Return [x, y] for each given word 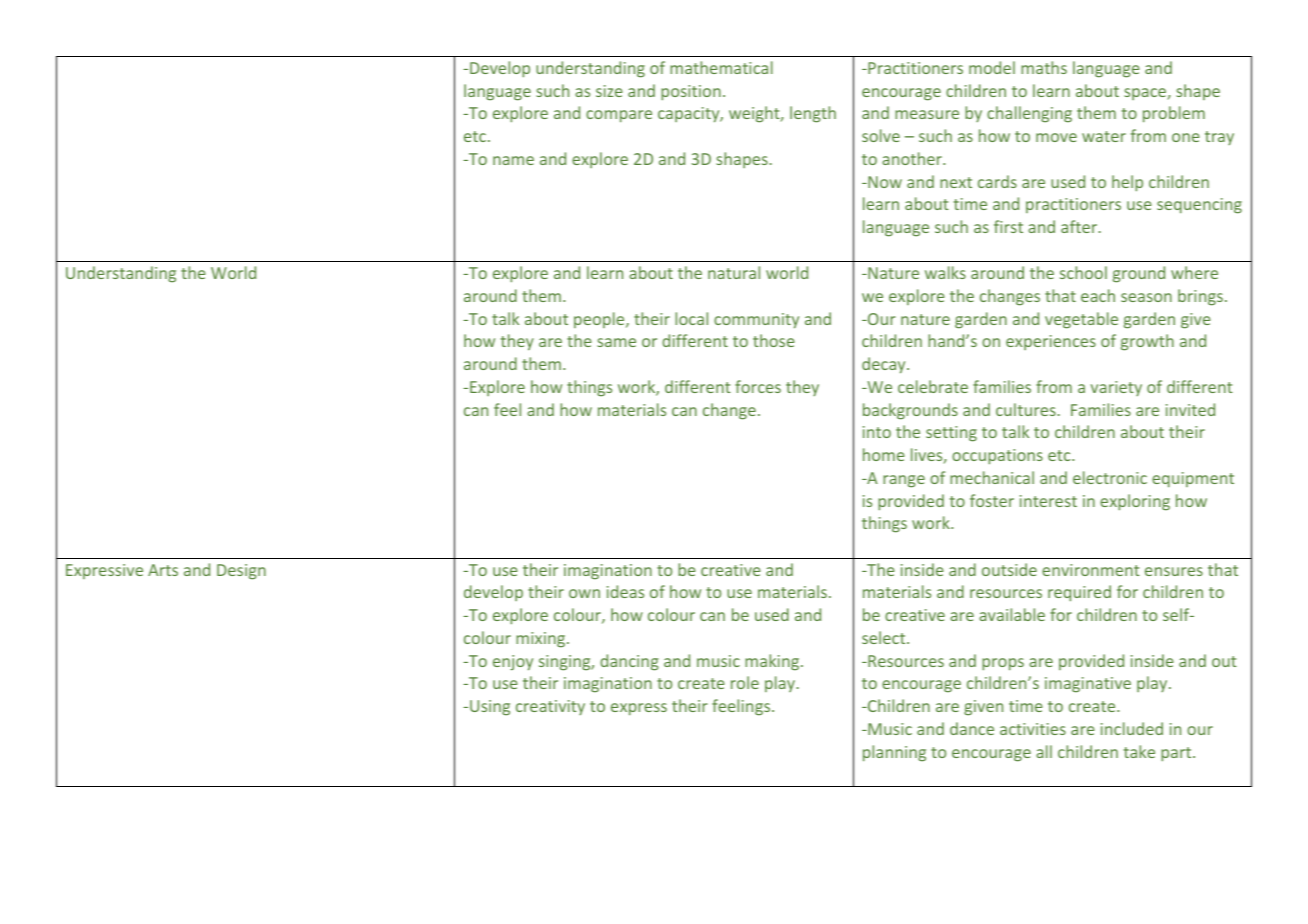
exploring [1135, 502]
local [691, 318]
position [691, 93]
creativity [550, 707]
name [513, 160]
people [600, 320]
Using [490, 708]
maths [1044, 67]
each [1098, 295]
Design [241, 572]
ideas [625, 591]
